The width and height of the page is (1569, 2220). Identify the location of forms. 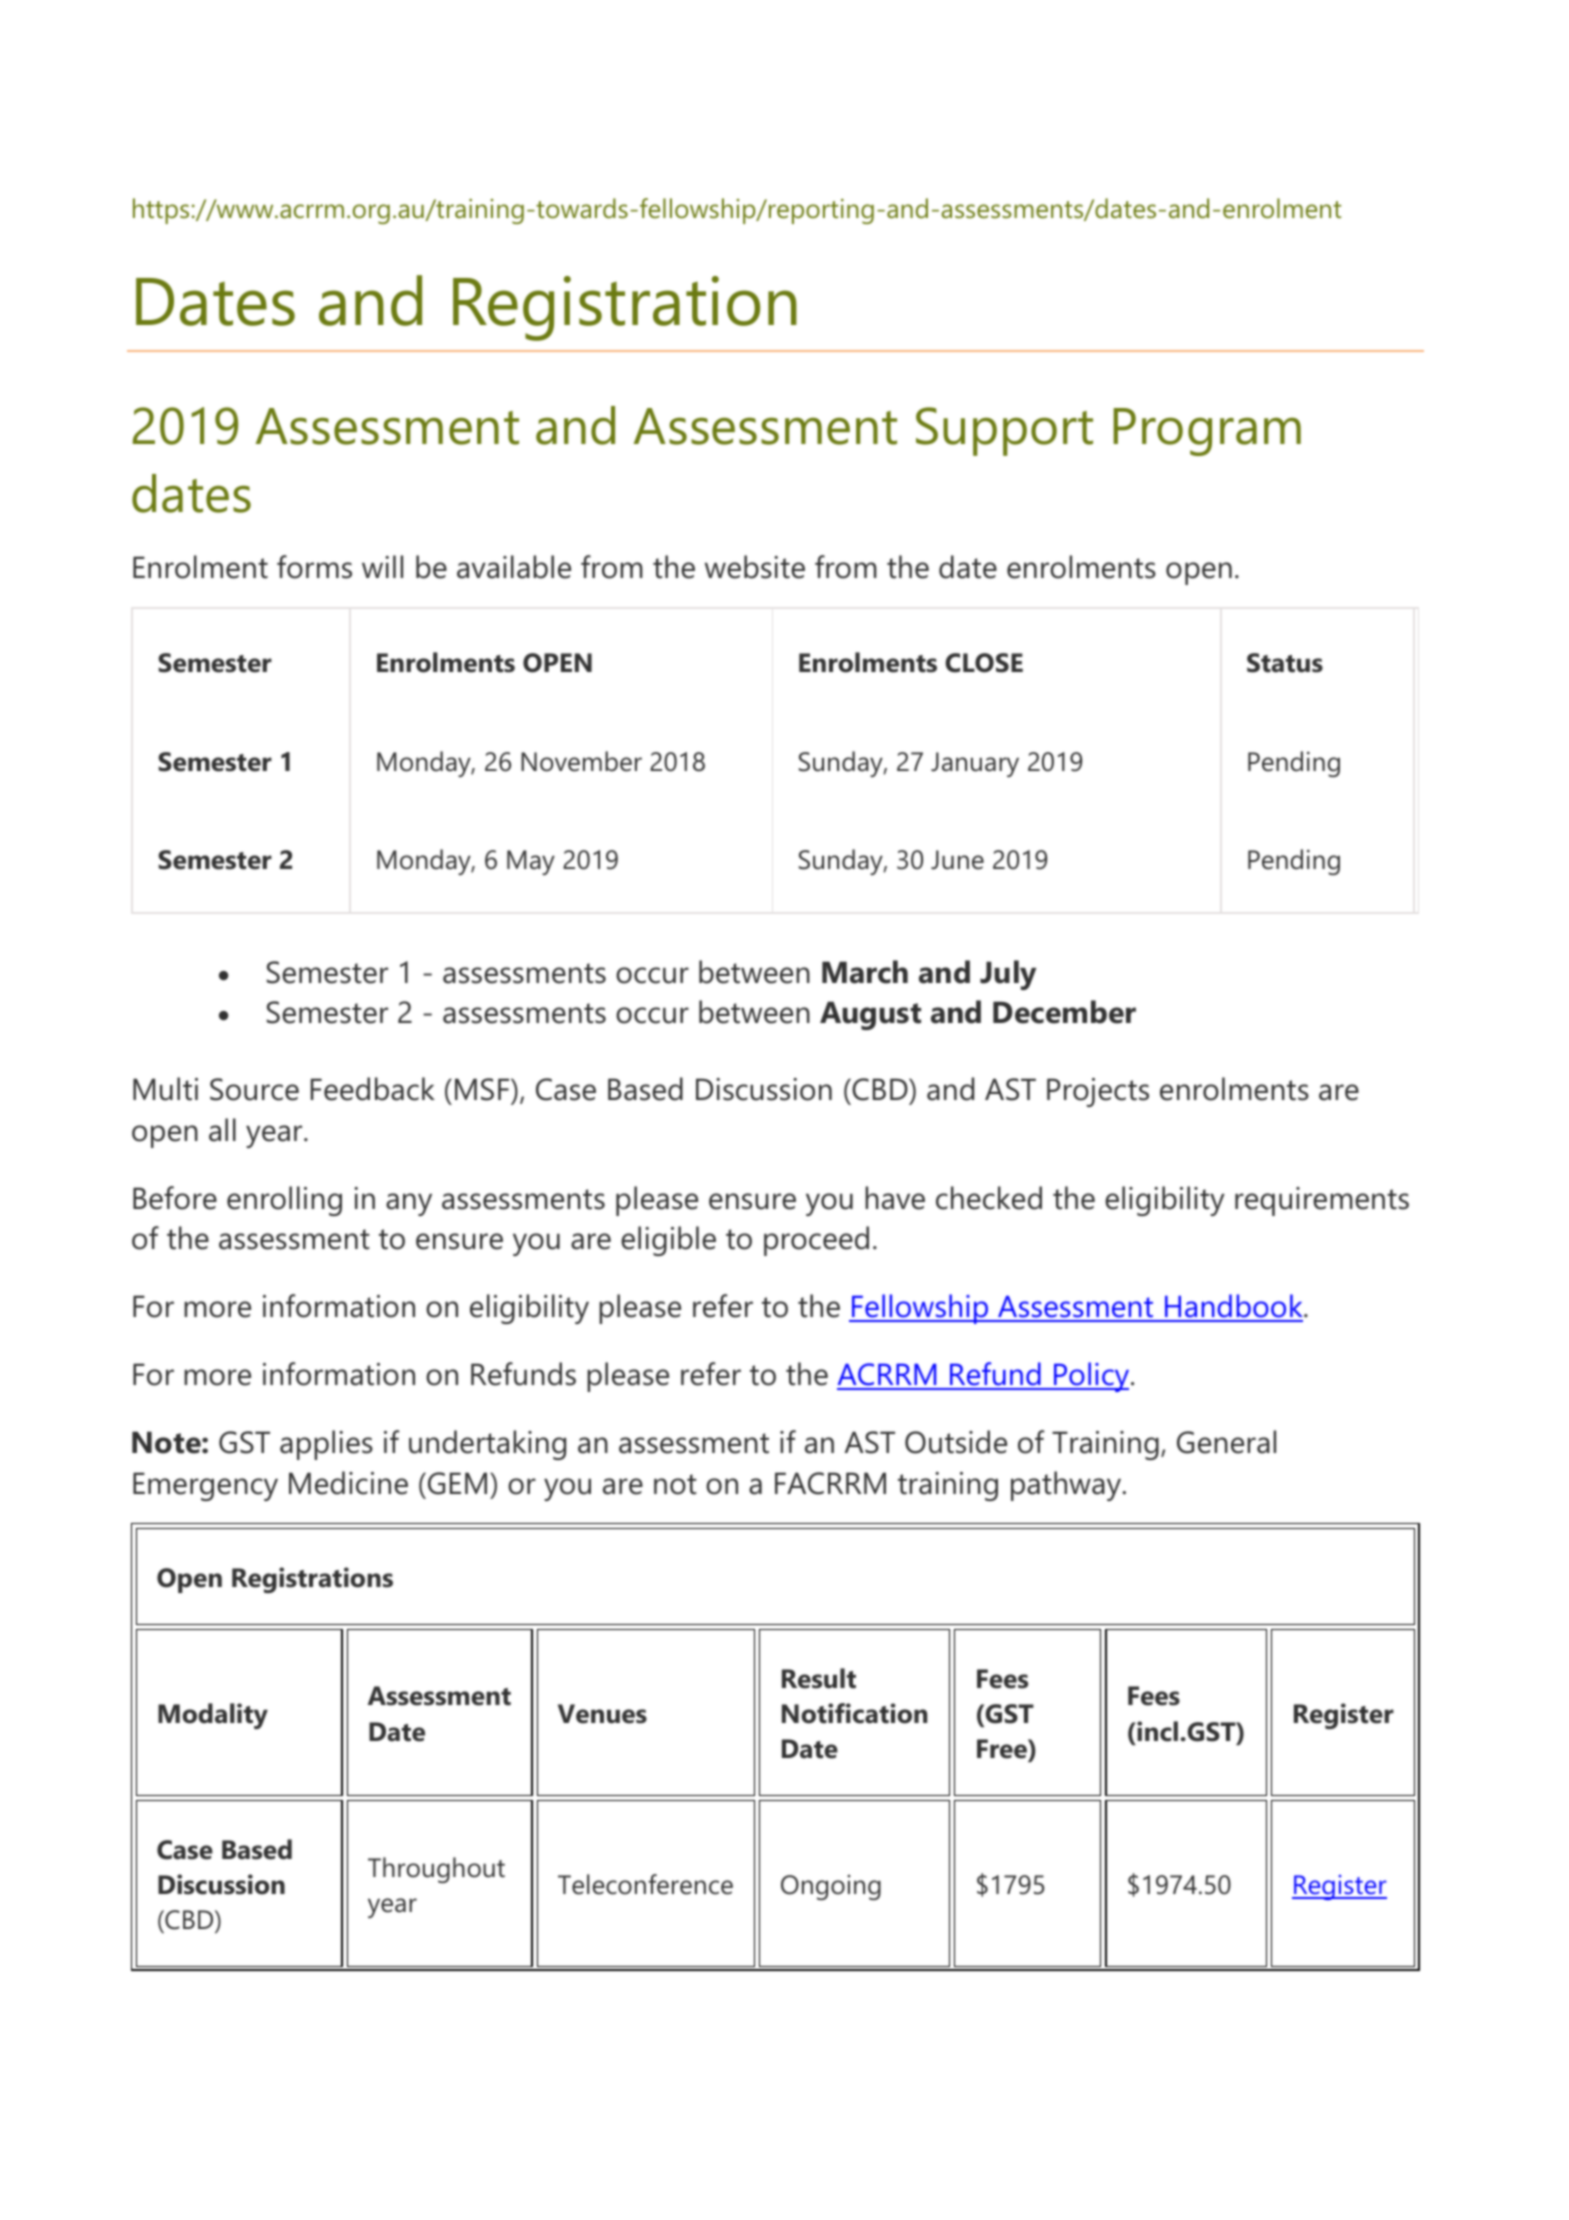
(314, 567).
